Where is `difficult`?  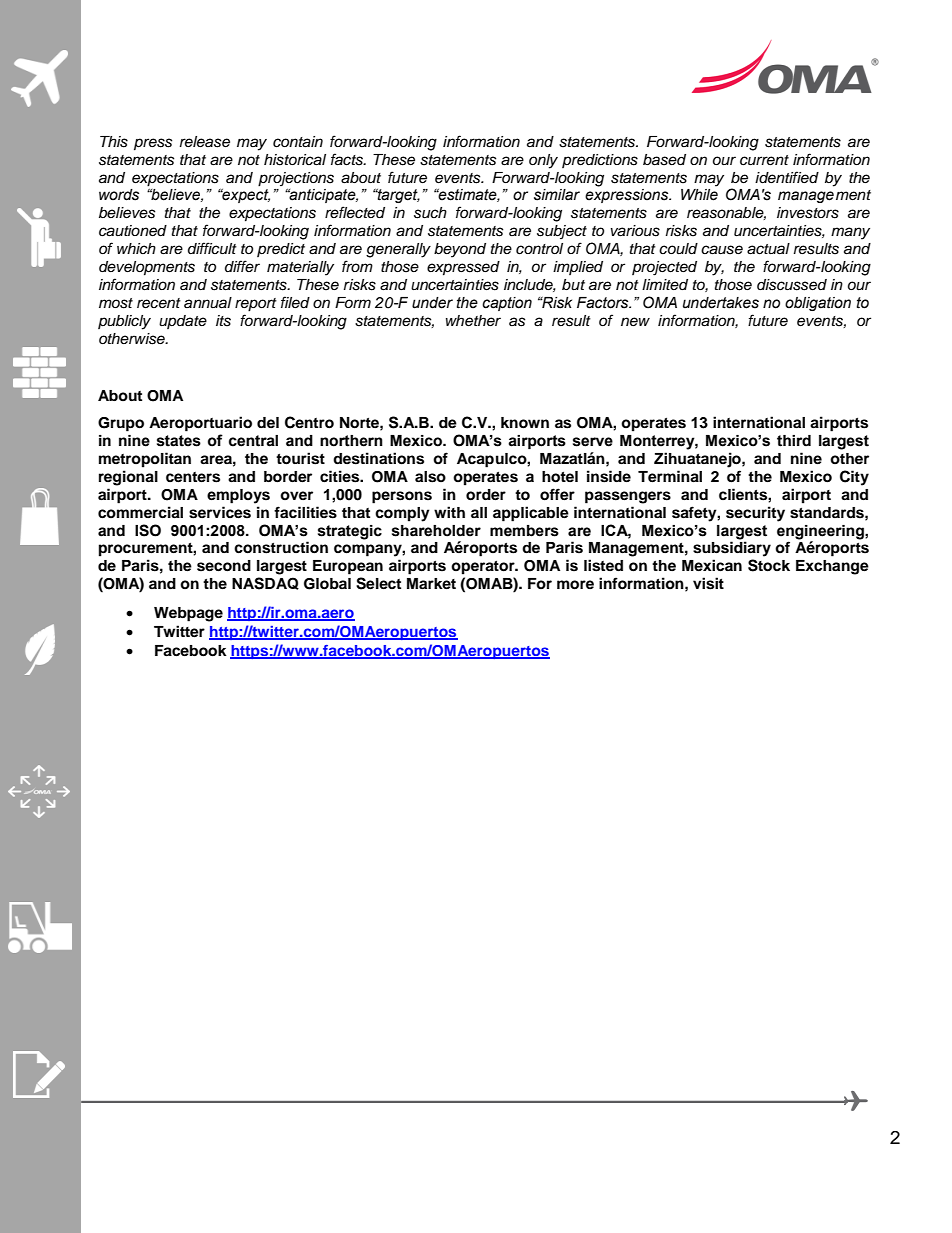
difficult is located at coordinates (212, 248).
